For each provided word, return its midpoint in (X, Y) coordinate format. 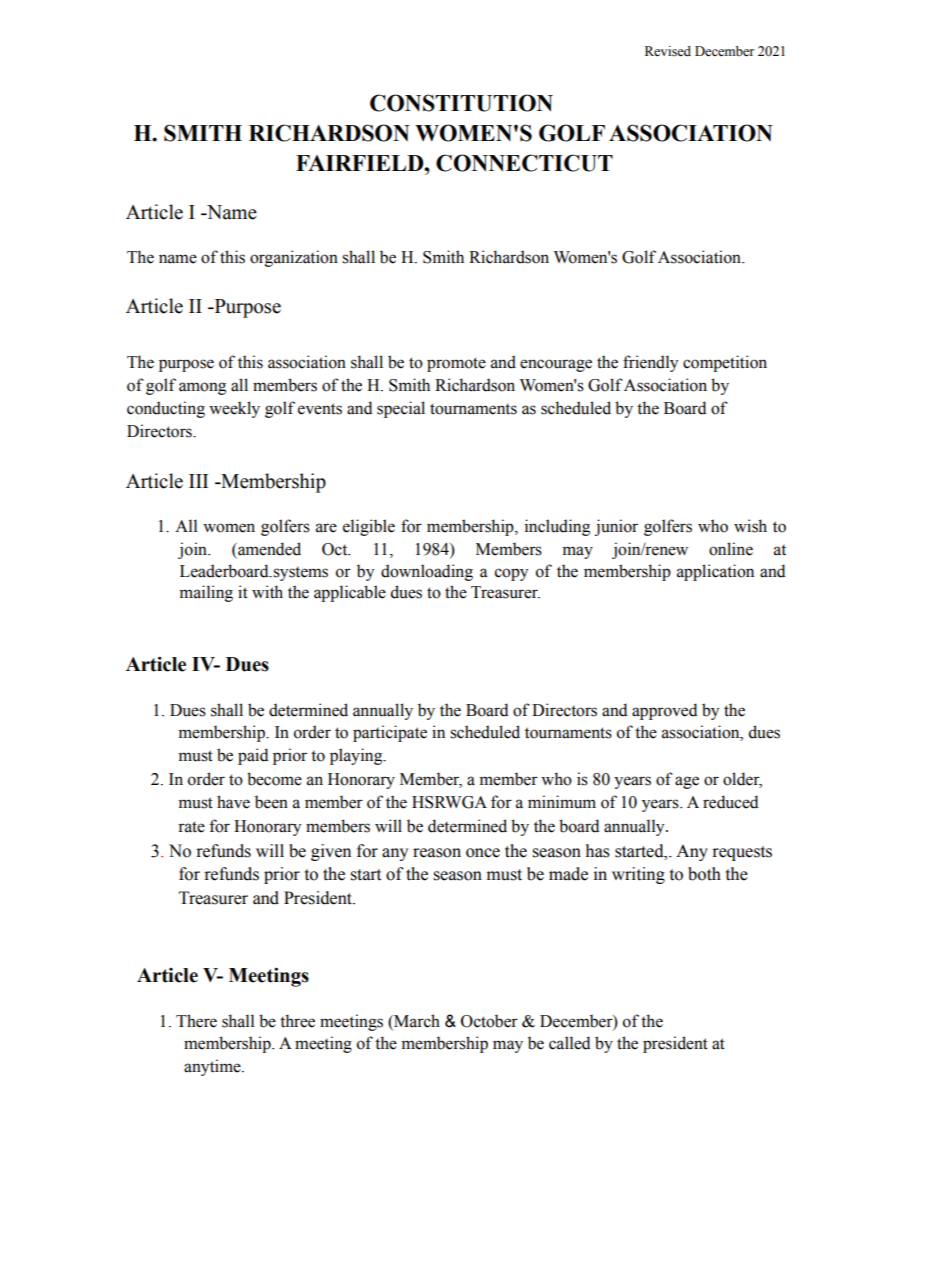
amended (268, 549)
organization (294, 258)
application (715, 572)
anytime (213, 1067)
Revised (668, 51)
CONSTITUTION (461, 103)
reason (437, 853)
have (233, 802)
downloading (427, 572)
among (202, 388)
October (489, 1021)
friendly (650, 363)
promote (456, 364)
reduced (731, 802)
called (570, 1043)
